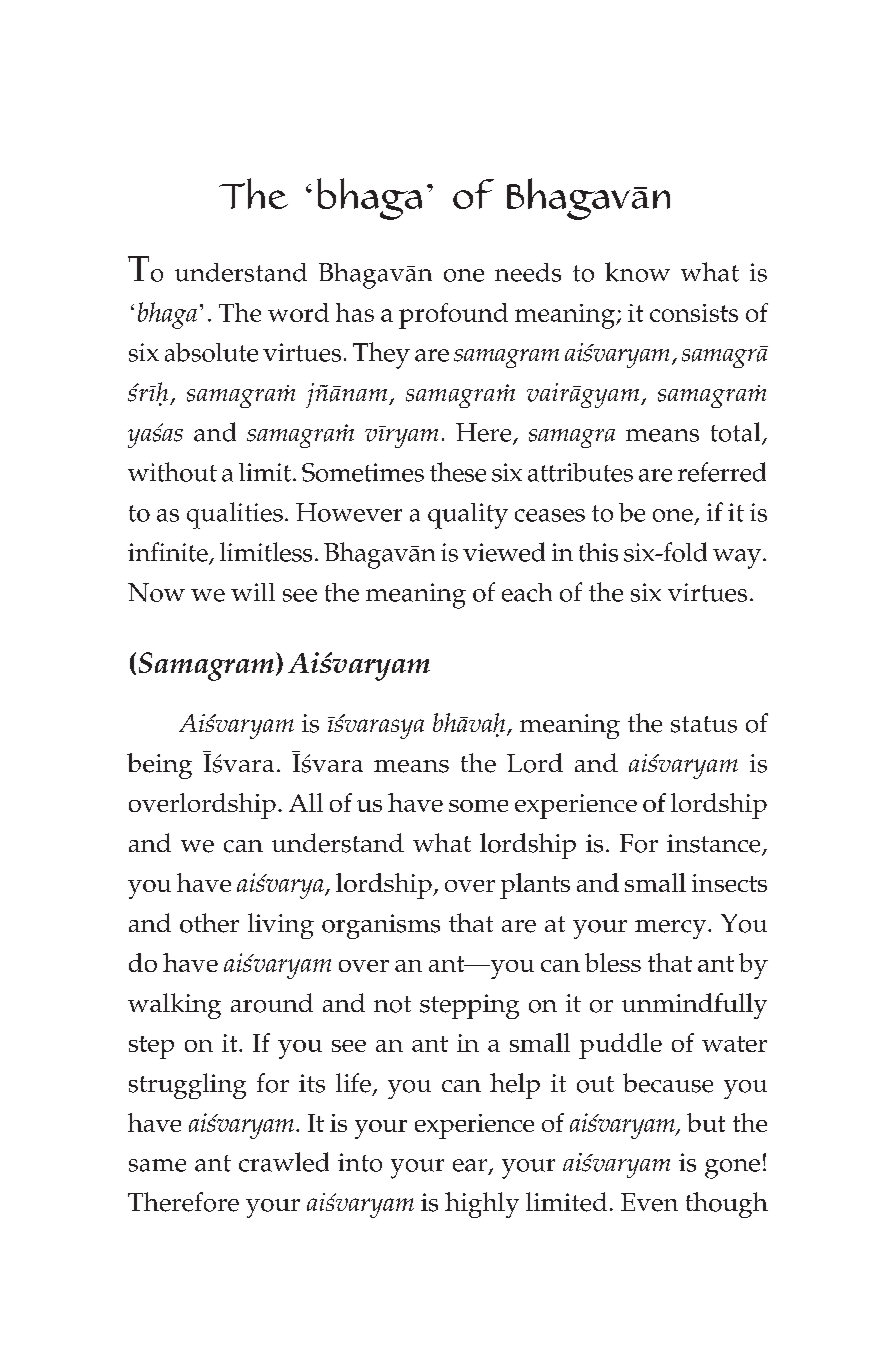  Describe the element at coordinates (284, 1162) in the document. I see `crawled` at that location.
